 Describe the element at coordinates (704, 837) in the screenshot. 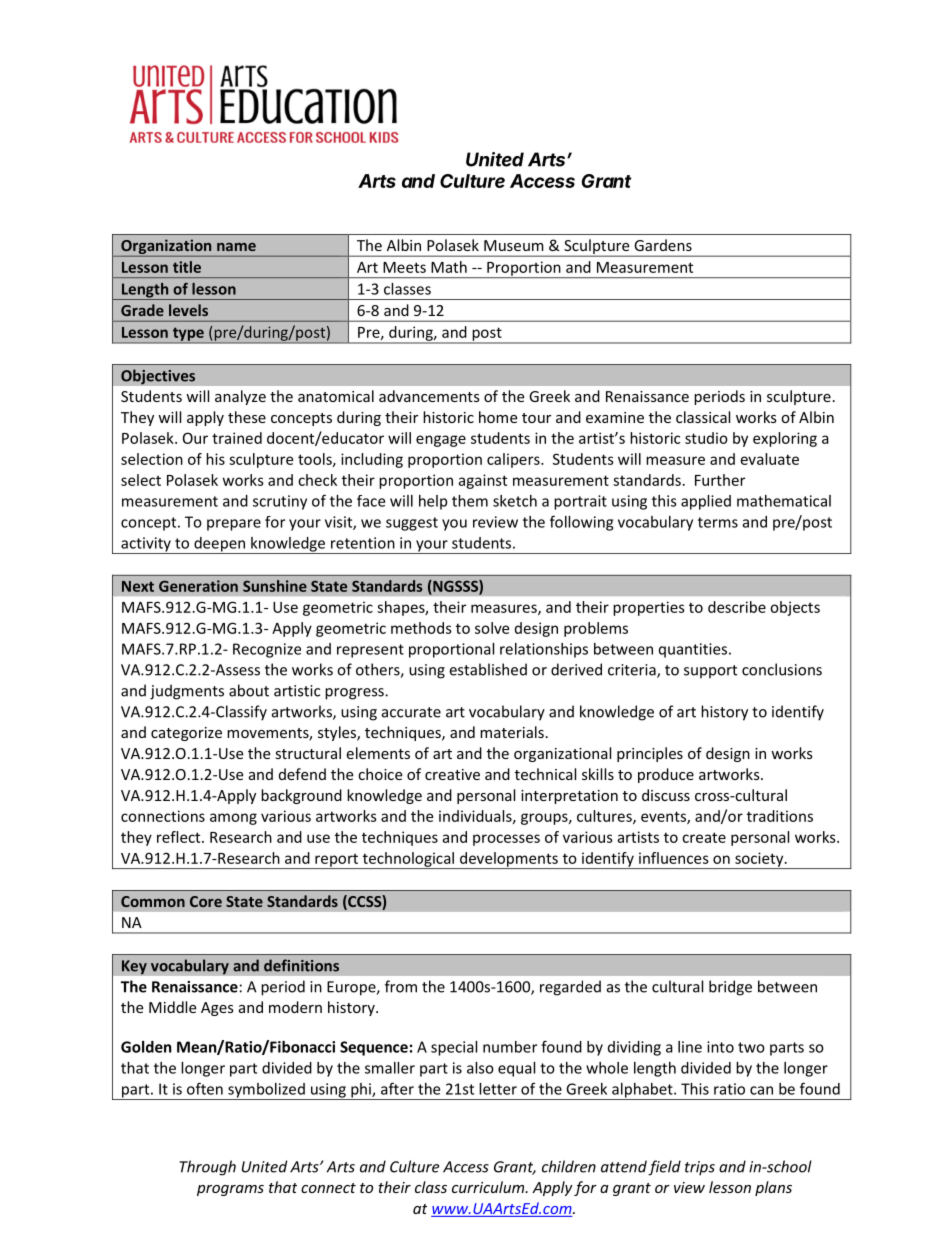

I see `create` at that location.
